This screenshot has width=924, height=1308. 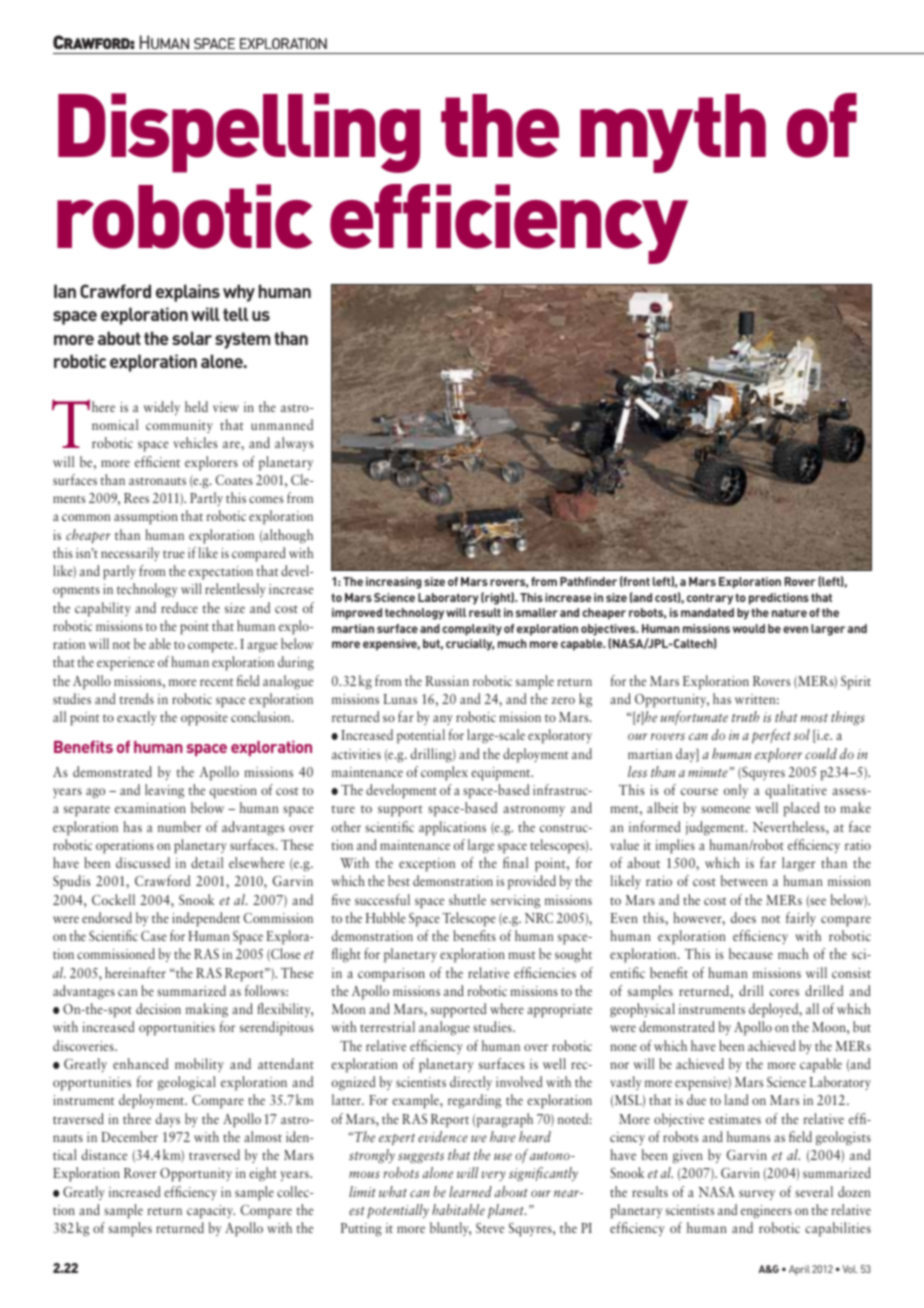 I want to click on capacity, so click(x=211, y=1212).
